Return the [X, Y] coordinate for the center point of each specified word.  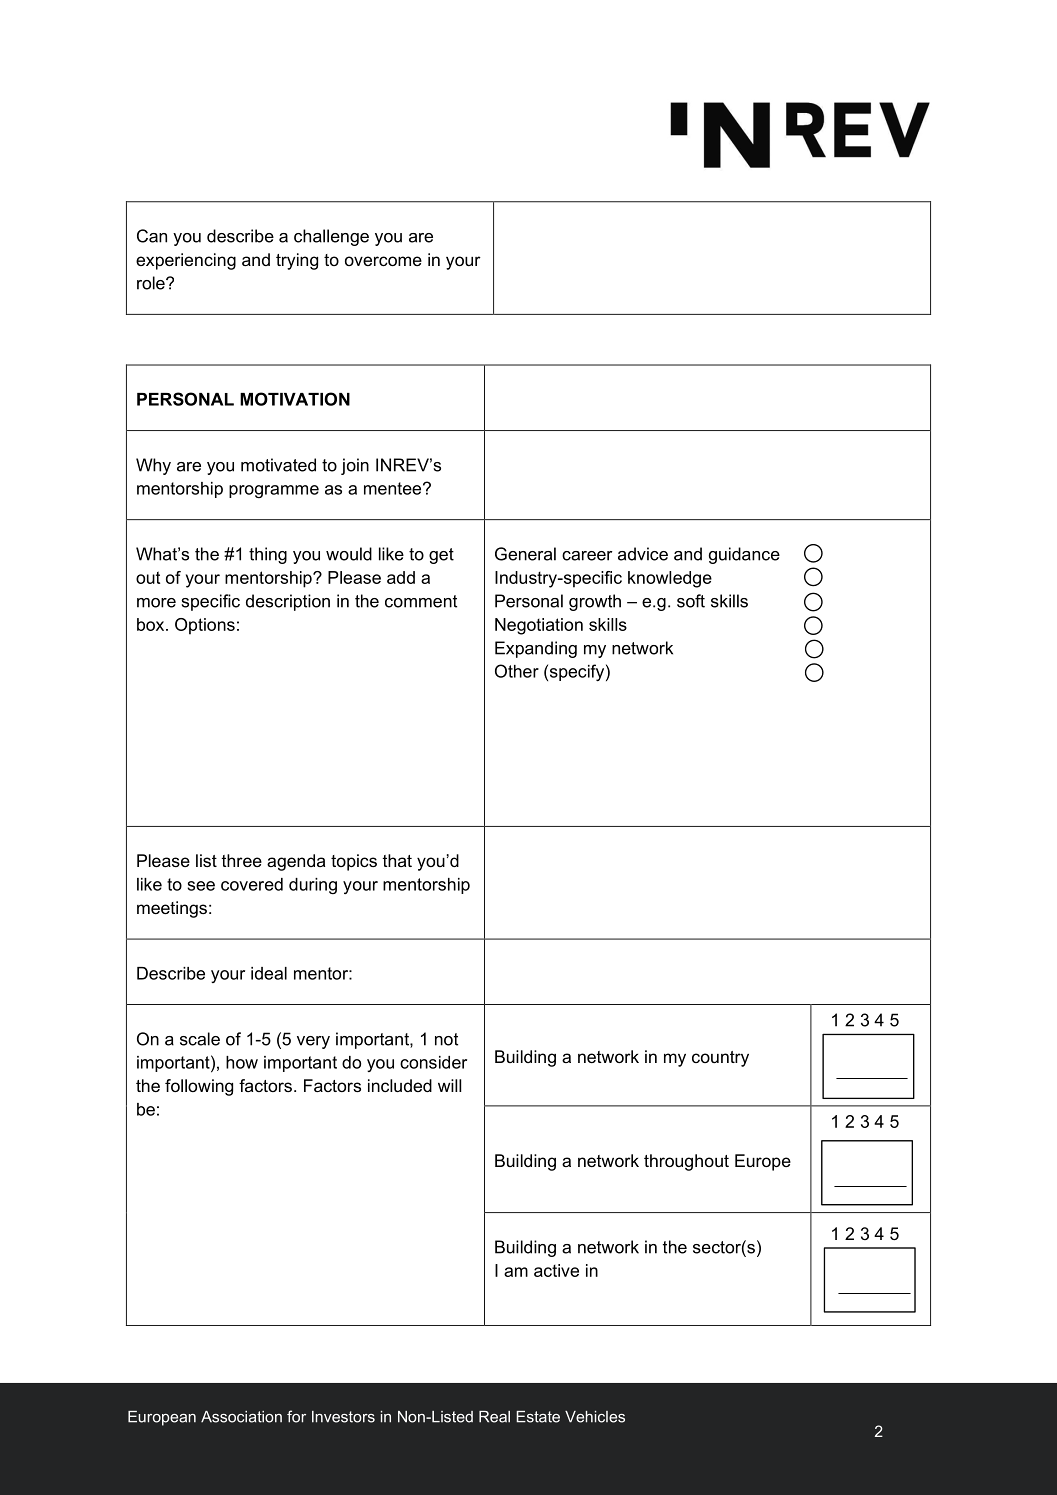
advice [643, 554]
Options [205, 626]
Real [494, 1417]
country [720, 1059]
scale [200, 1039]
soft [691, 601]
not [446, 1039]
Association [241, 1417]
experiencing [186, 261]
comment [421, 601]
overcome [383, 261]
